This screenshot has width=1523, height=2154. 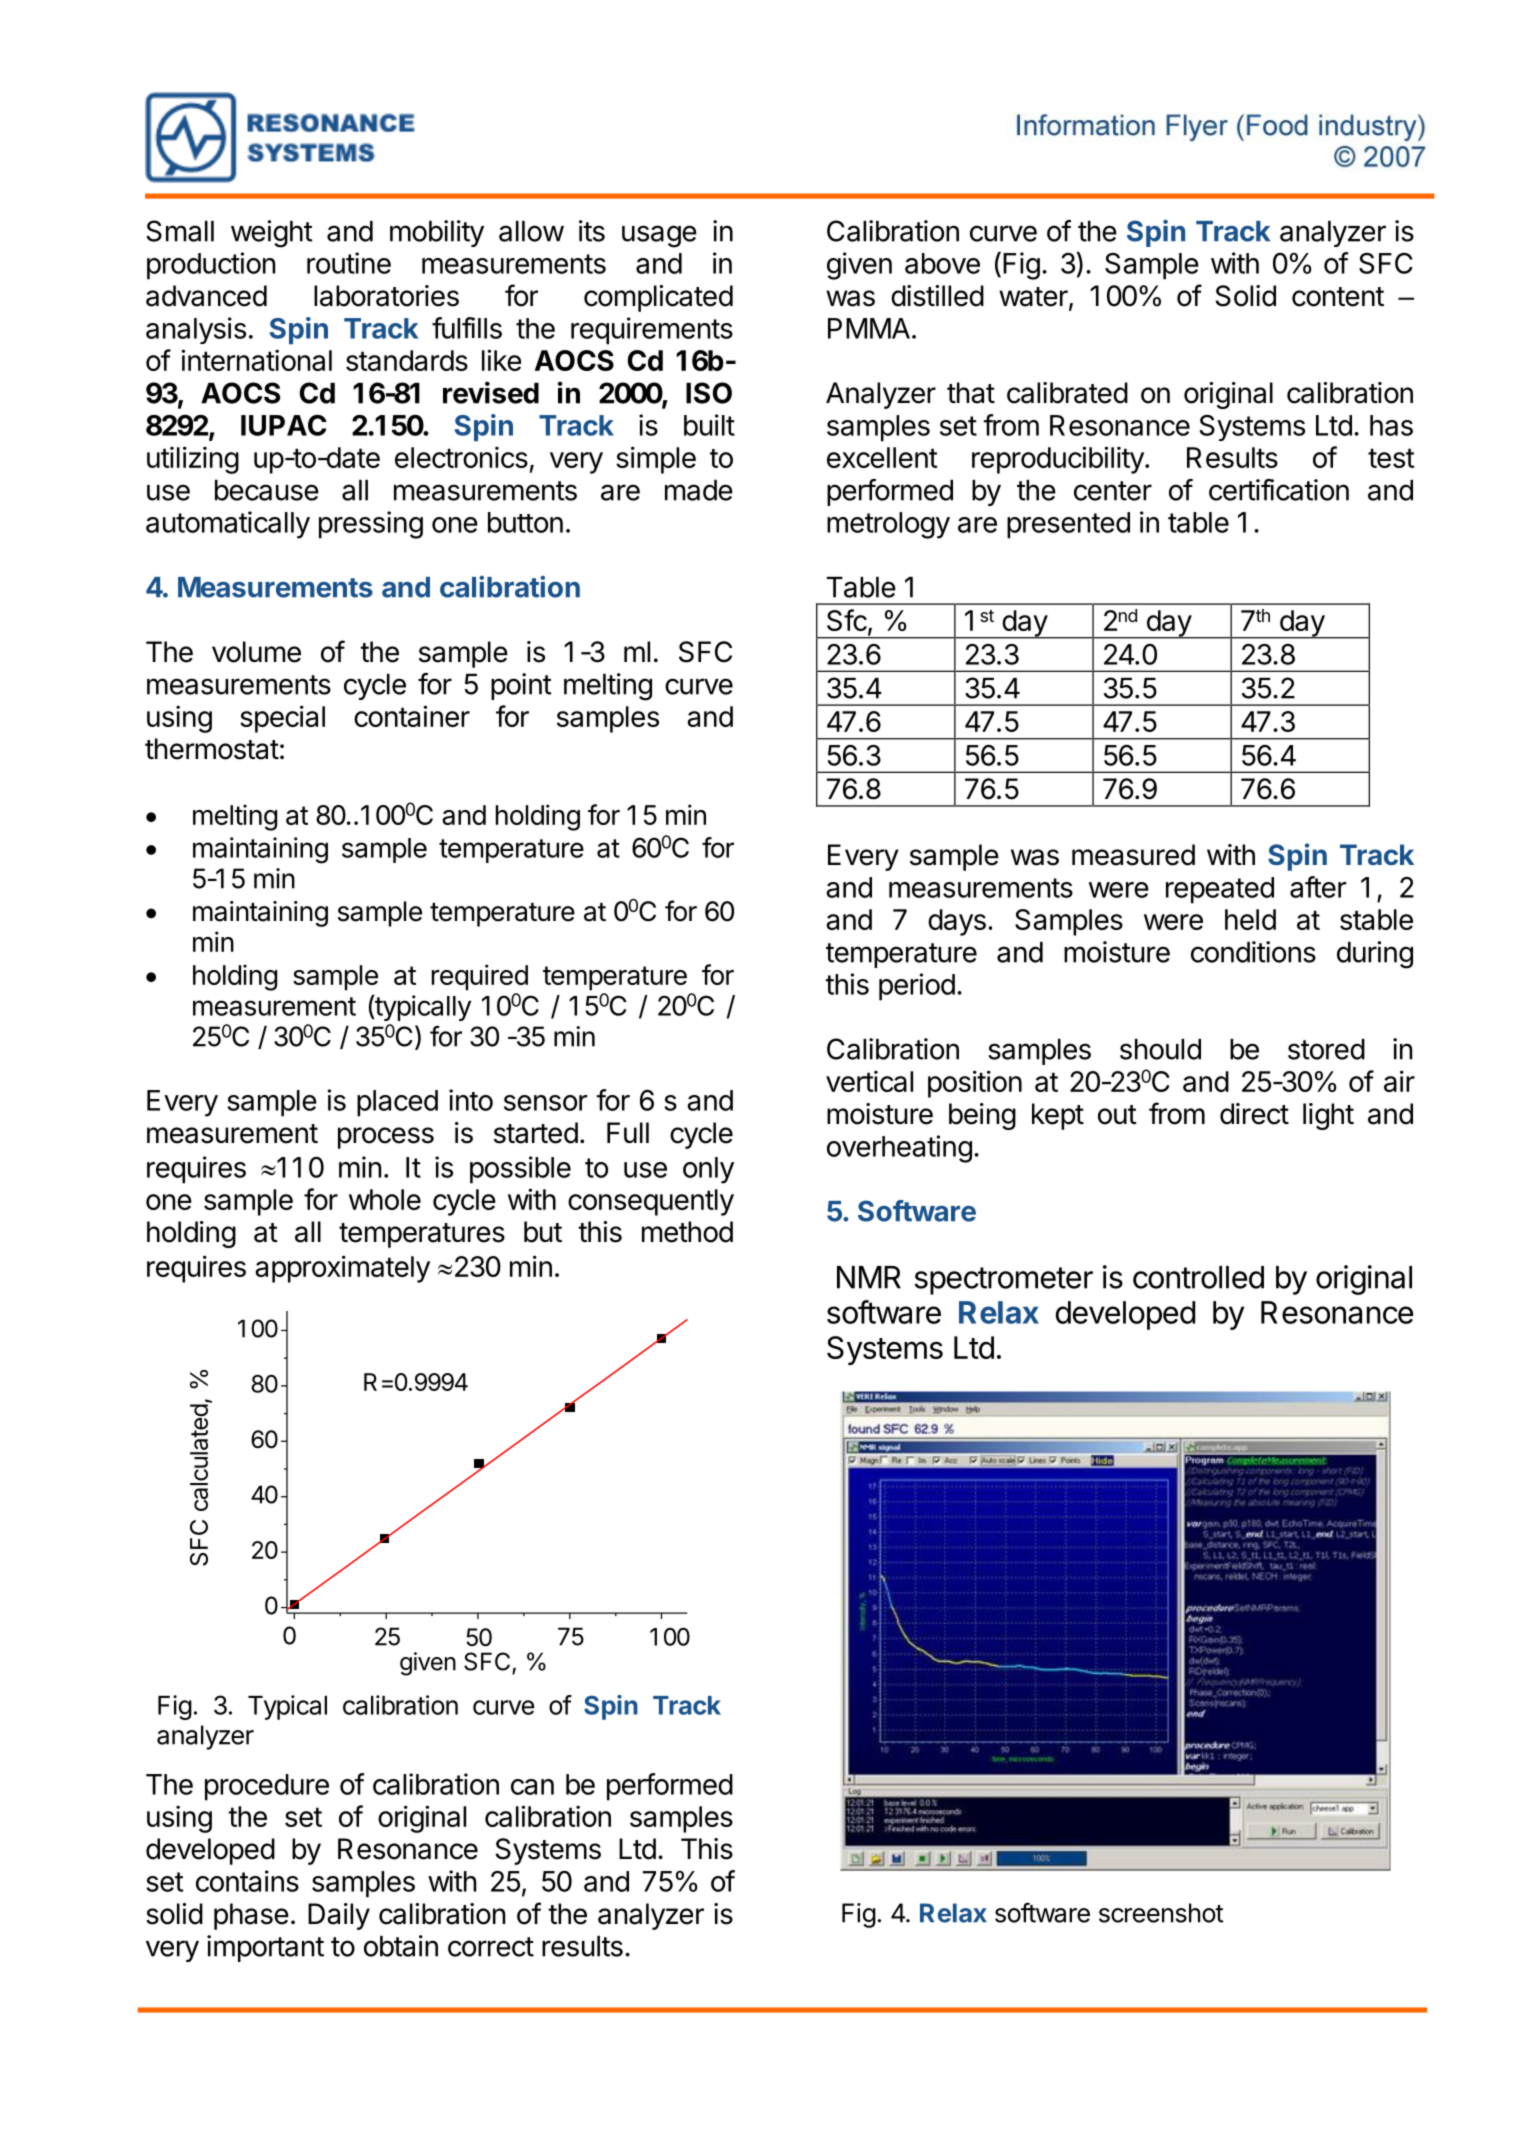 What do you see at coordinates (1133, 855) in the screenshot?
I see `measured` at bounding box center [1133, 855].
